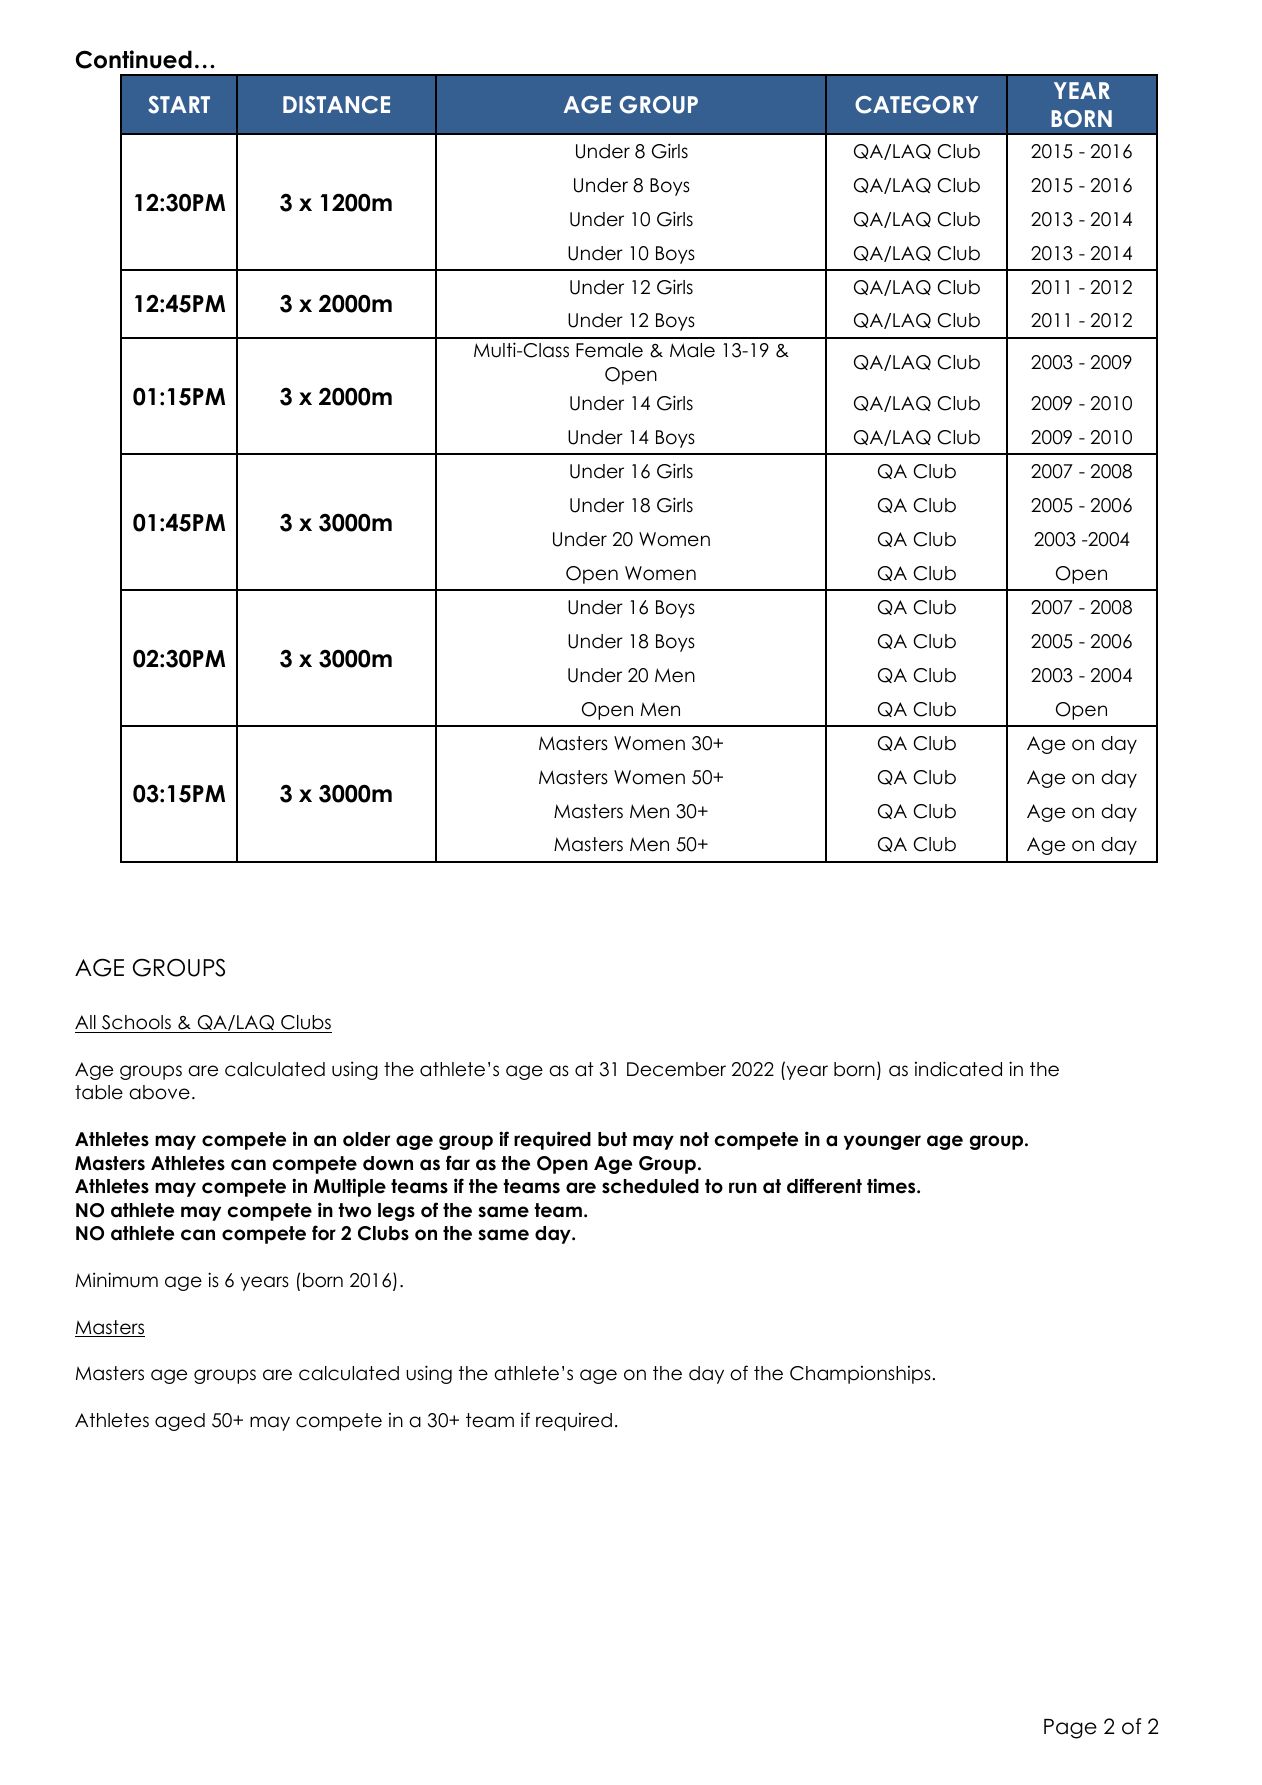 This screenshot has height=1785, width=1262. I want to click on DISTANCE, so click(336, 105).
